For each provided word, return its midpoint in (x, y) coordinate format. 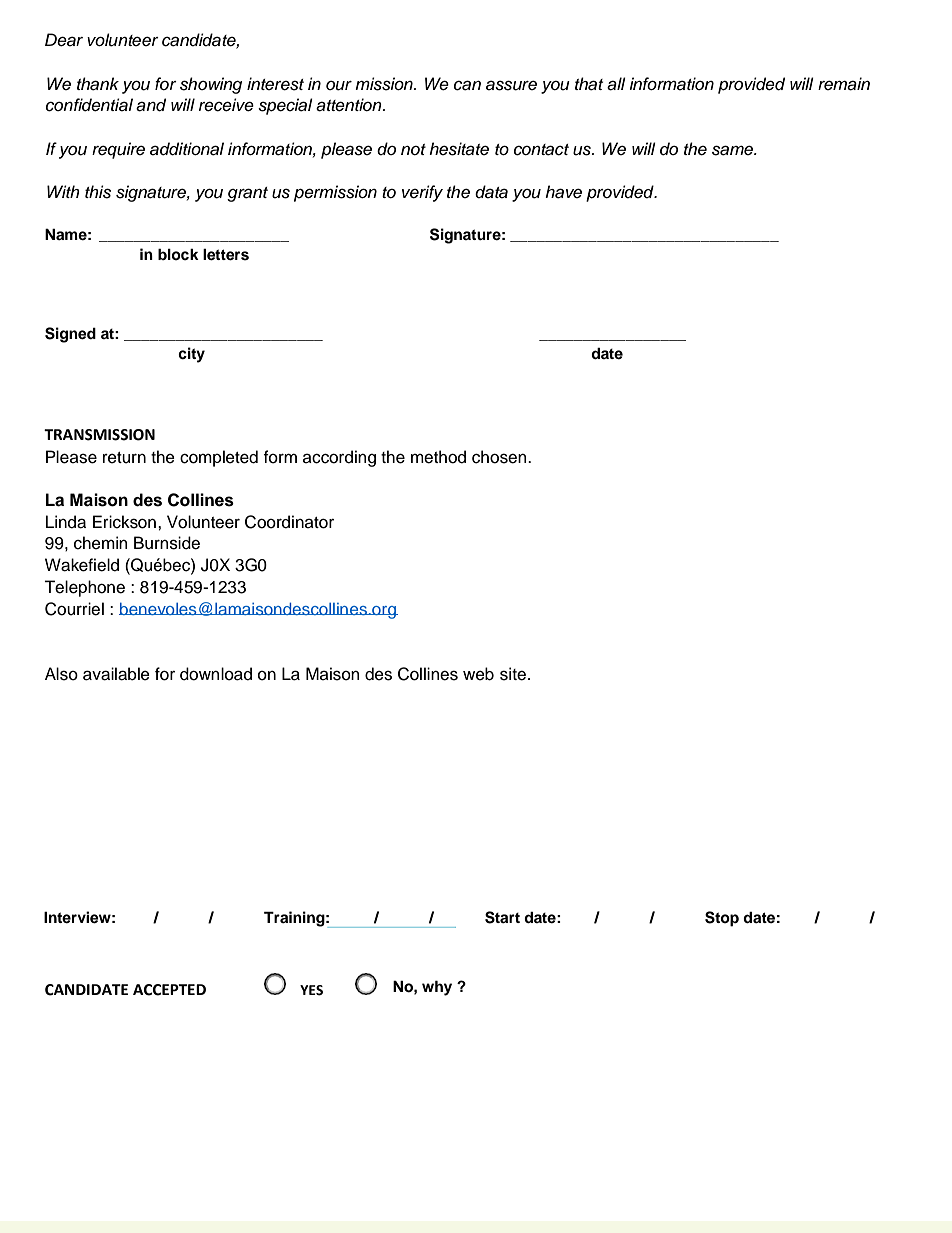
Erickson (124, 522)
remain (844, 84)
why (437, 988)
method (438, 457)
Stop (722, 919)
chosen (500, 457)
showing (211, 85)
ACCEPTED (169, 990)
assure (511, 85)
